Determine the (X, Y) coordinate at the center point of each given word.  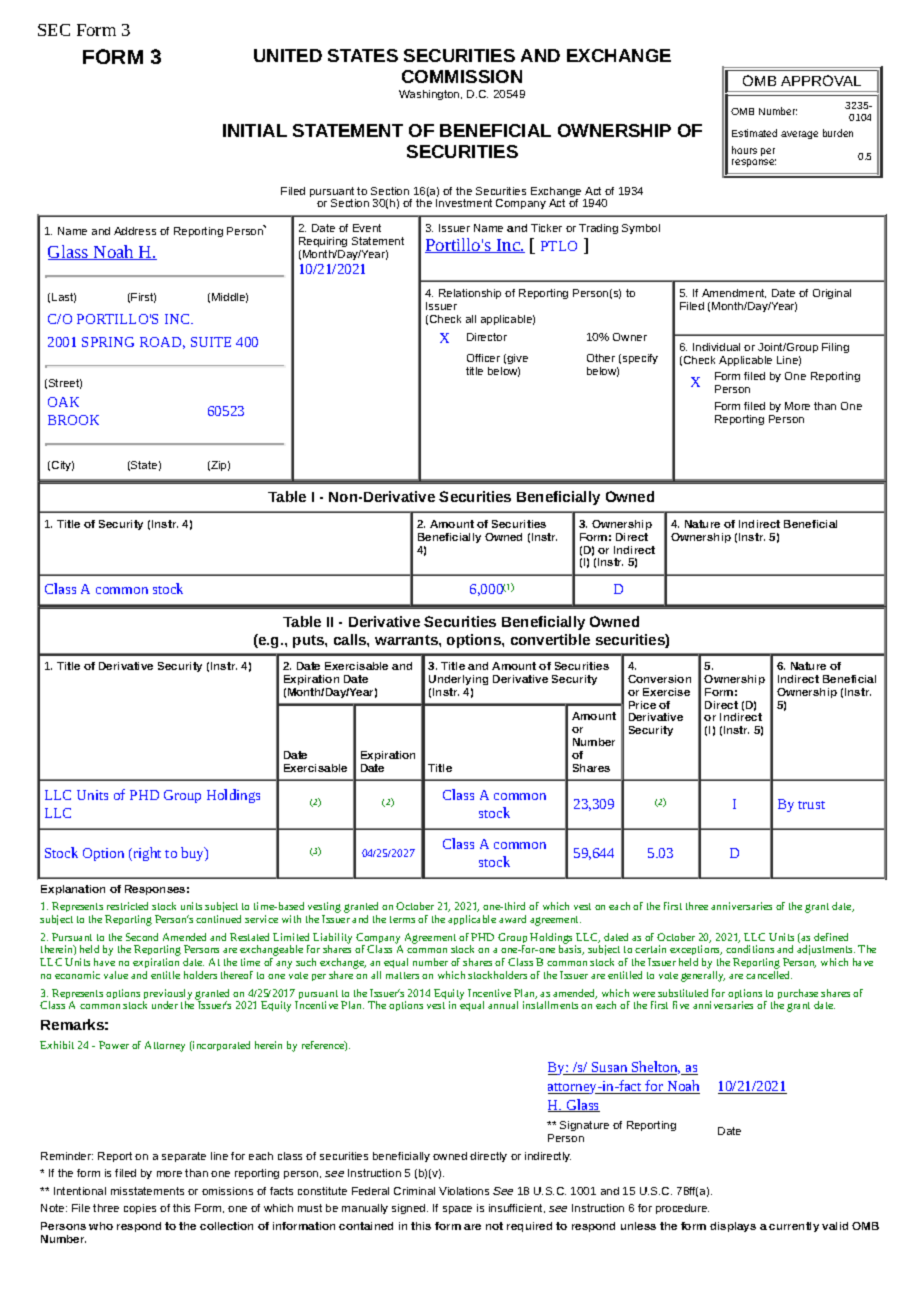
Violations (464, 1191)
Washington (430, 95)
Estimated (754, 133)
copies (140, 1209)
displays (733, 1227)
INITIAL (255, 130)
